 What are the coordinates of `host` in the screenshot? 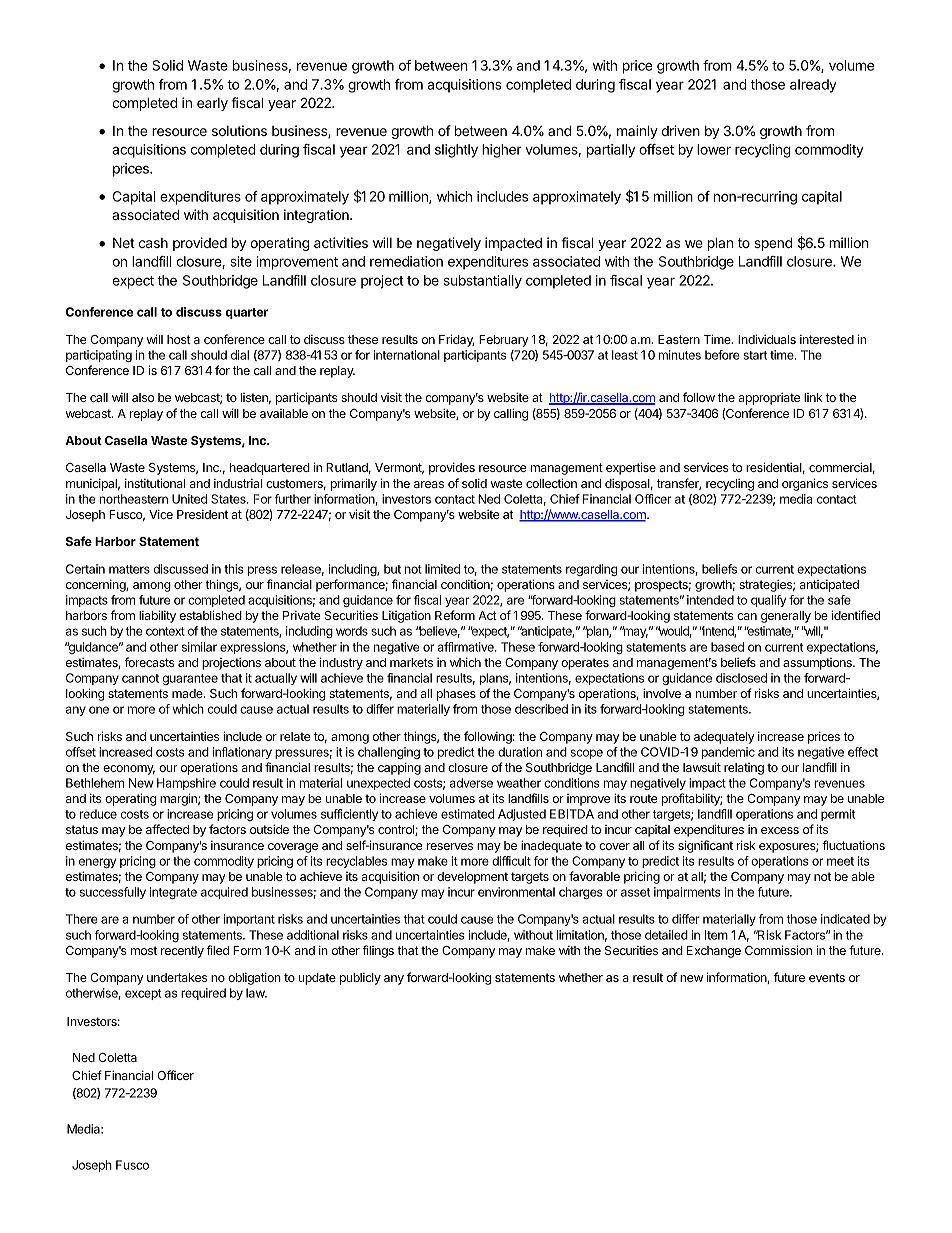 It's located at (179, 339).
